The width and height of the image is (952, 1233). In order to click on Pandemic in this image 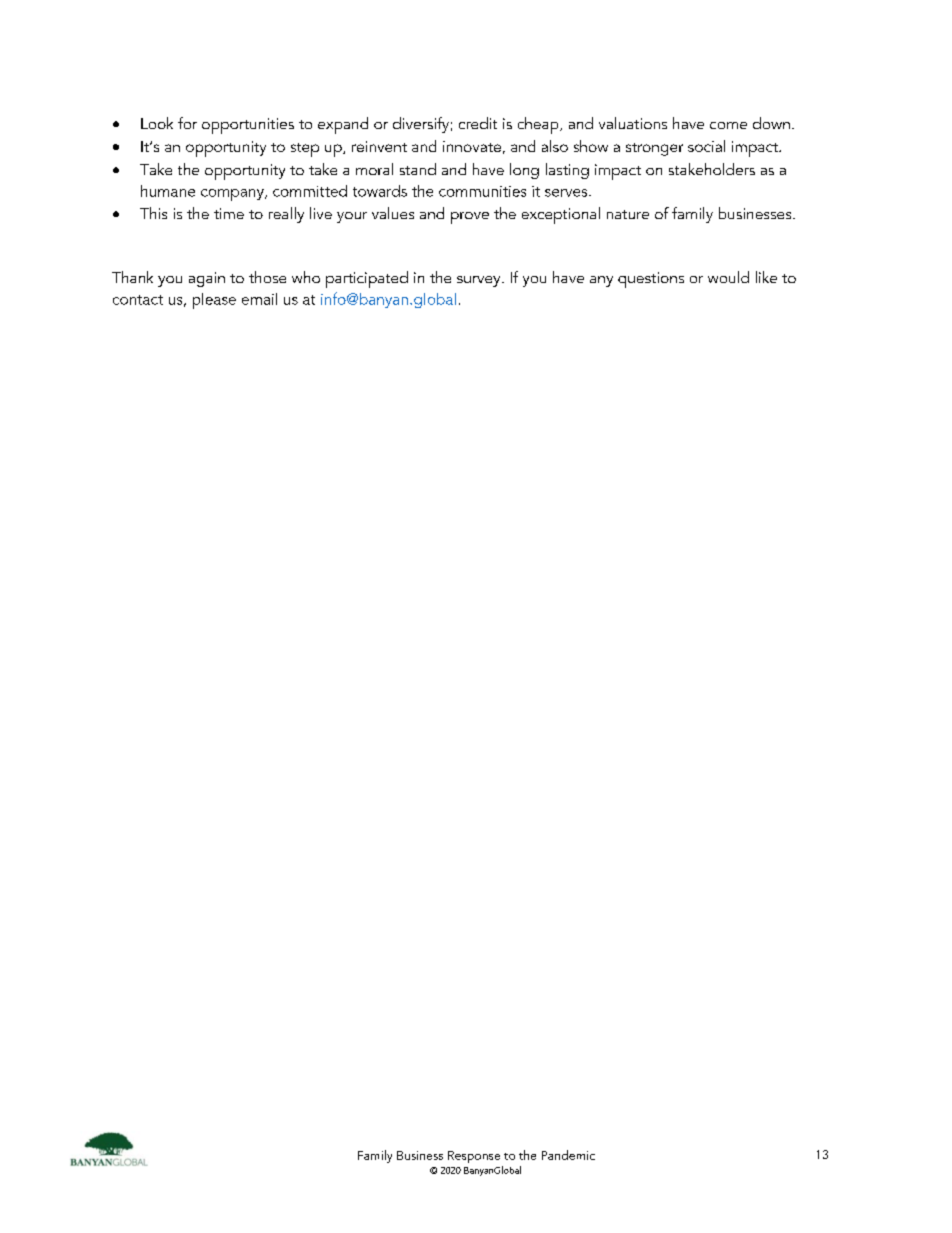, I will do `click(568, 1155)`.
